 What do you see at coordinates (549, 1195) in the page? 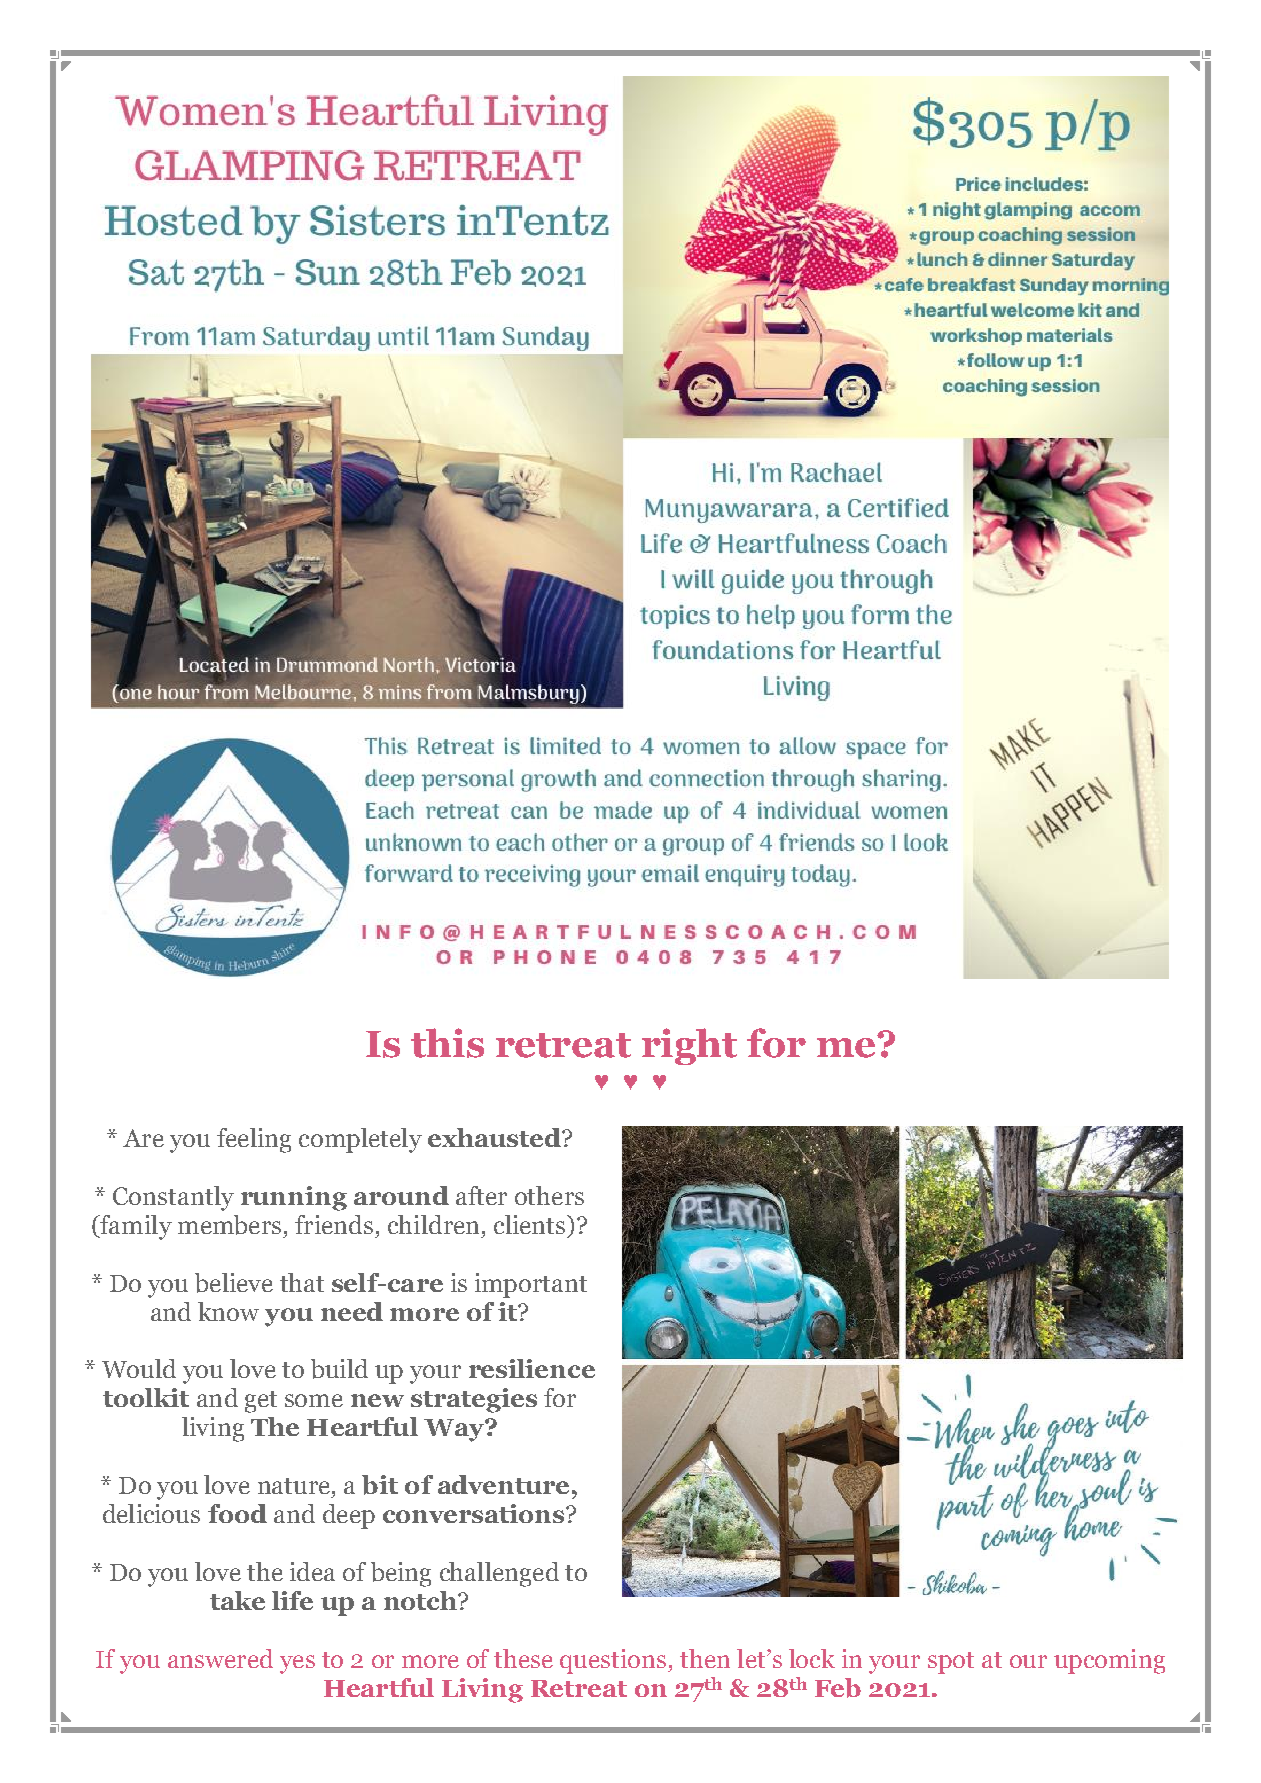
I see `others` at bounding box center [549, 1195].
